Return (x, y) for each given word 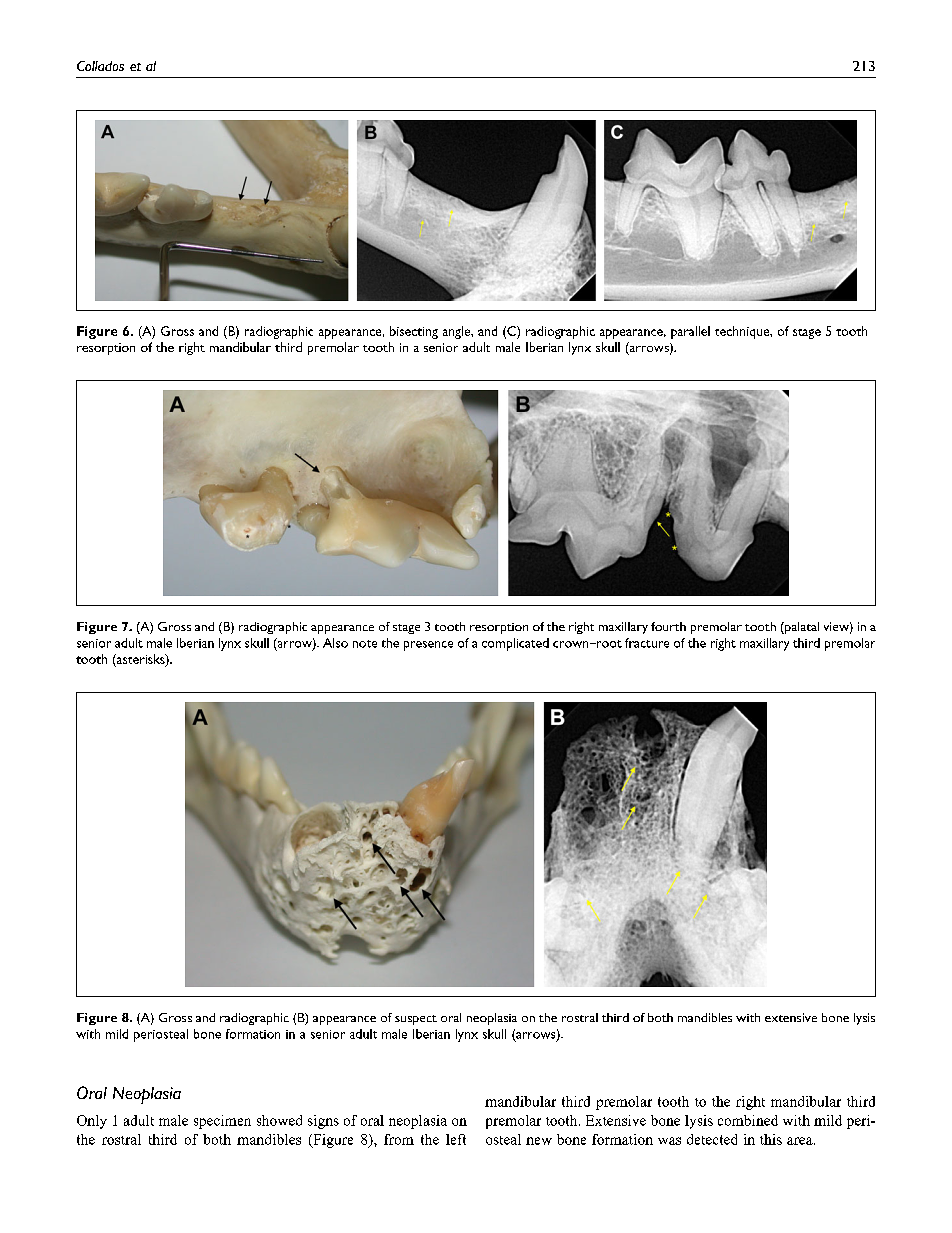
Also (335, 643)
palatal (801, 628)
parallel (690, 332)
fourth (668, 626)
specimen (222, 1122)
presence (428, 646)
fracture (647, 643)
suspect (416, 1020)
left (456, 1139)
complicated (515, 644)
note (365, 644)
